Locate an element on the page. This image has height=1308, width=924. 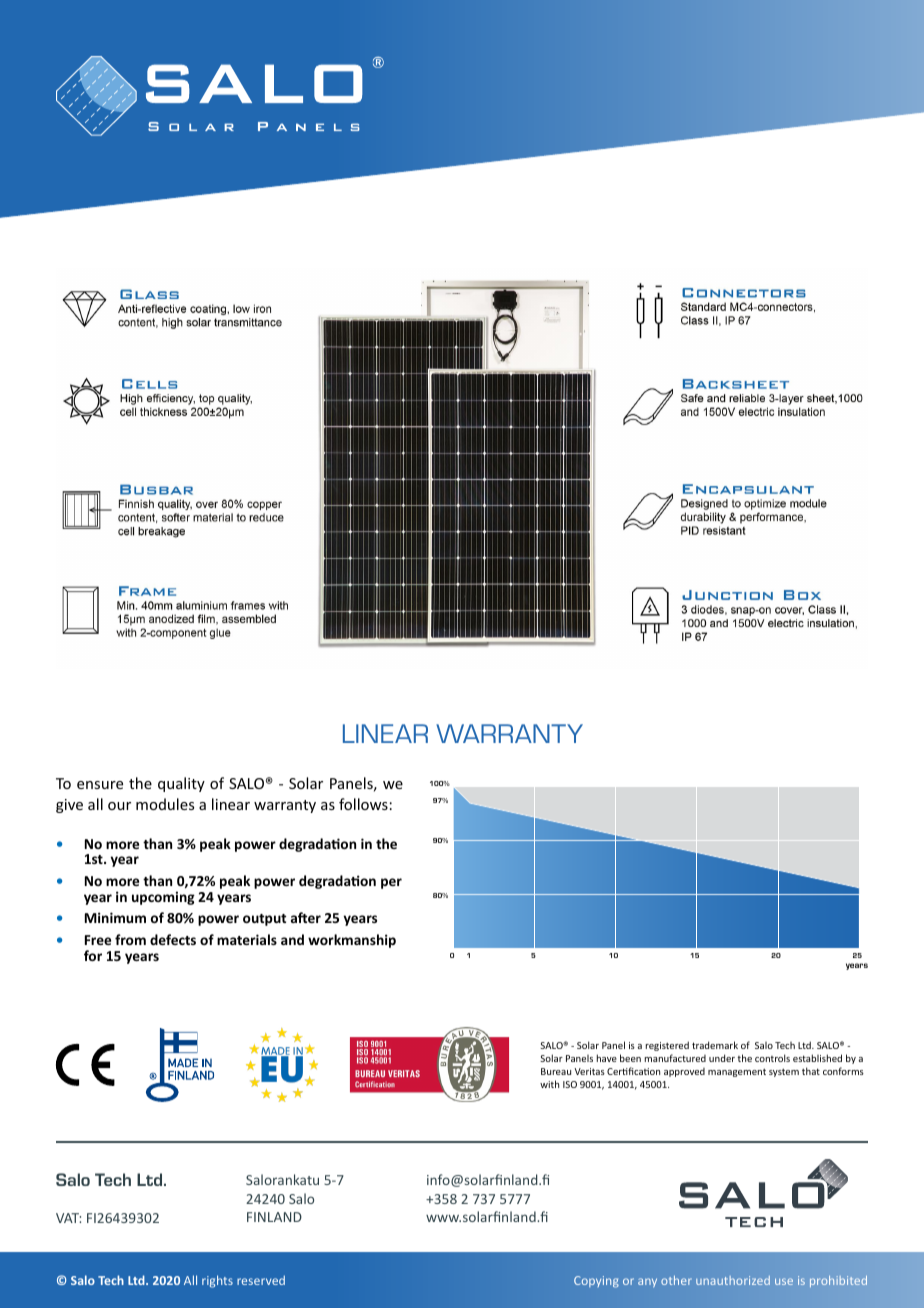
with is located at coordinates (549, 1084).
